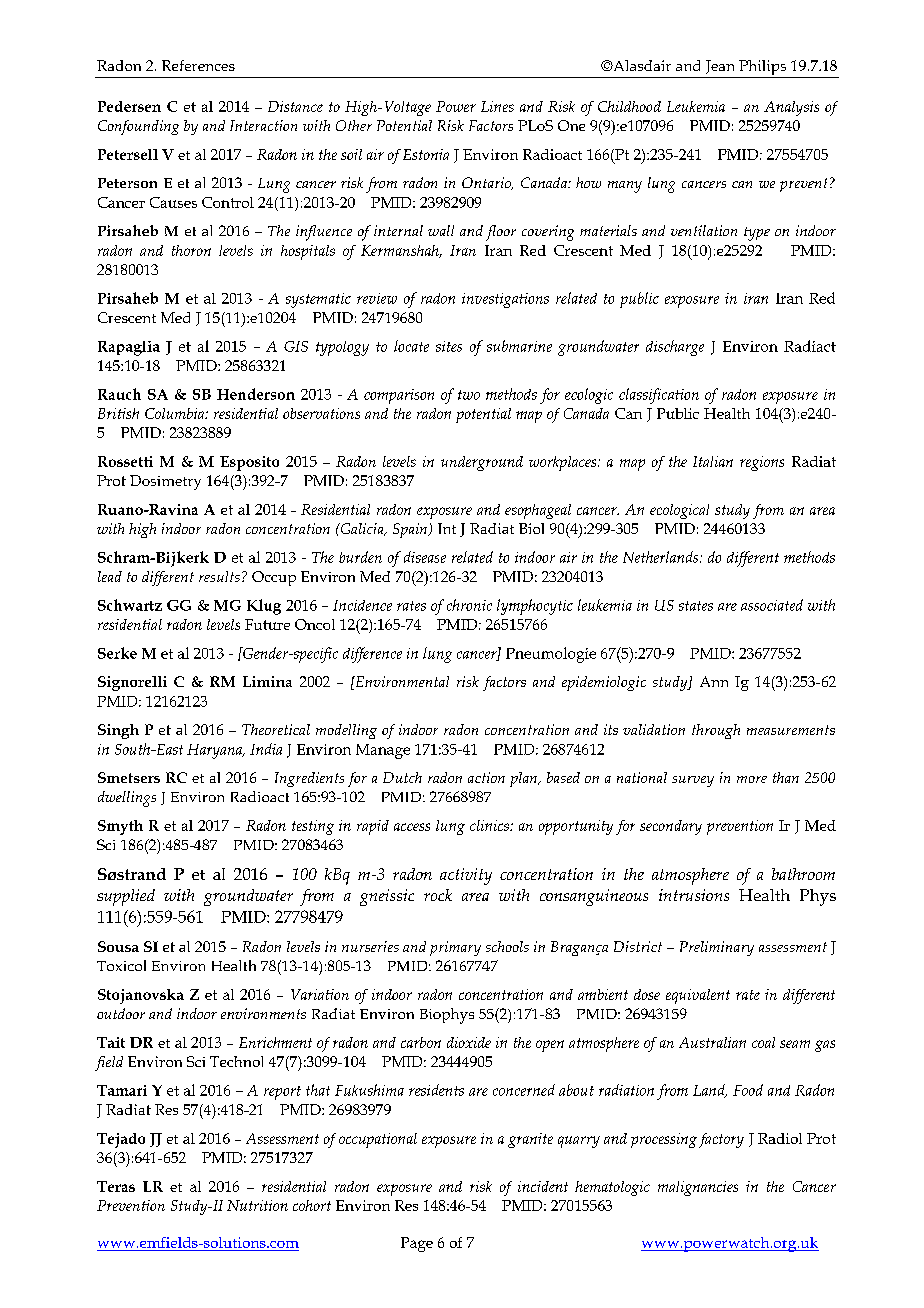 The image size is (924, 1308). What do you see at coordinates (497, 106) in the document?
I see `Lines` at bounding box center [497, 106].
